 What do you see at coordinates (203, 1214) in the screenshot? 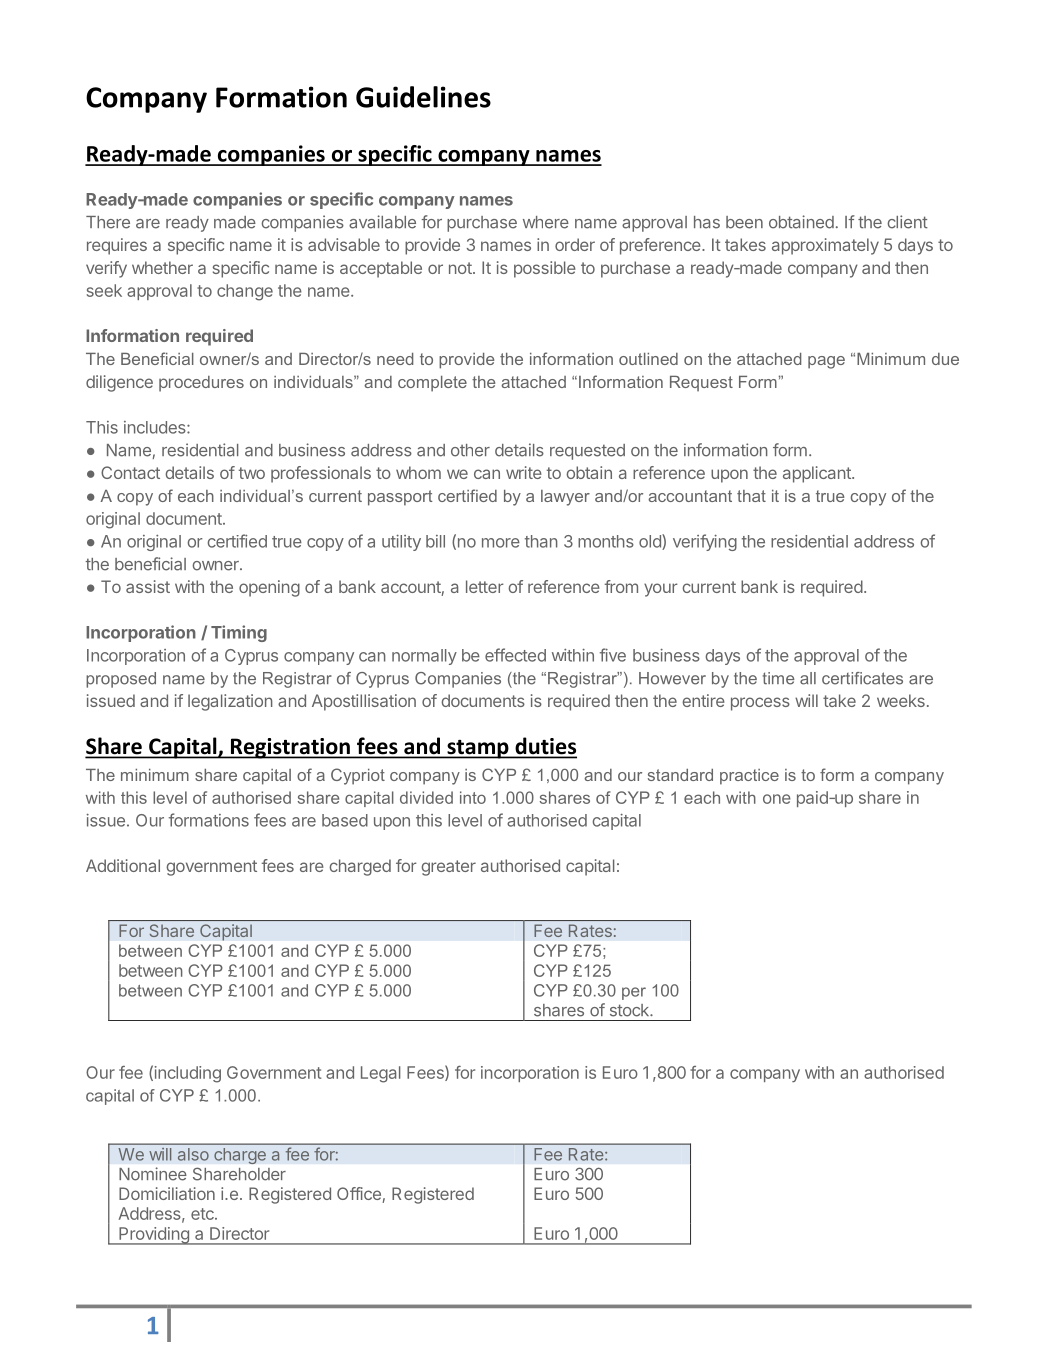
I see `etc` at bounding box center [203, 1214].
